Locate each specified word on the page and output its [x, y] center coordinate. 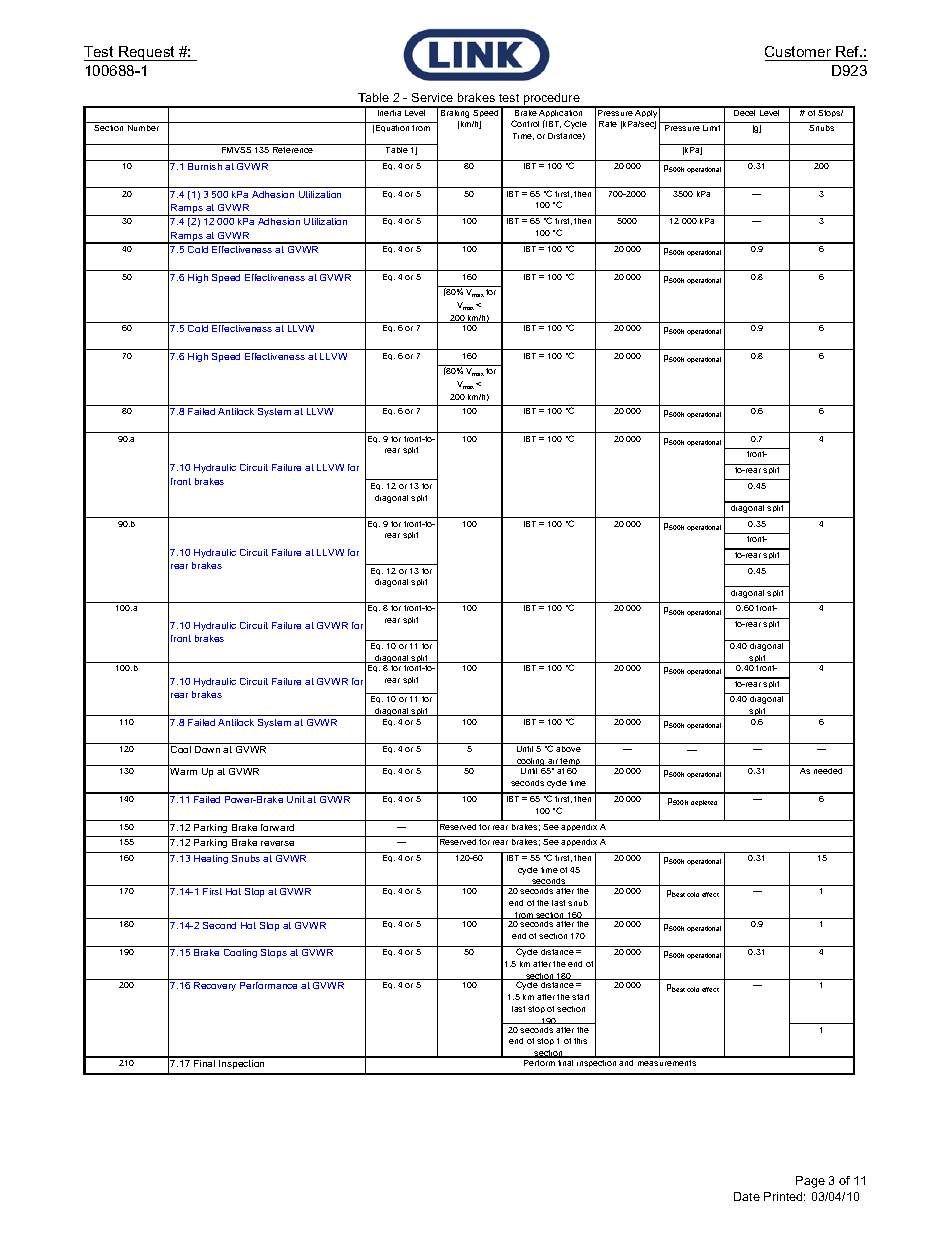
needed [828, 771]
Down [207, 749]
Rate [608, 124]
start [580, 997]
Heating [211, 859]
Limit [711, 128]
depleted [704, 803]
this [580, 1041]
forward [277, 827]
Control [525, 123]
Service [432, 97]
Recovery [215, 986]
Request [147, 53]
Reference [293, 150]
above [568, 749]
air [553, 762]
